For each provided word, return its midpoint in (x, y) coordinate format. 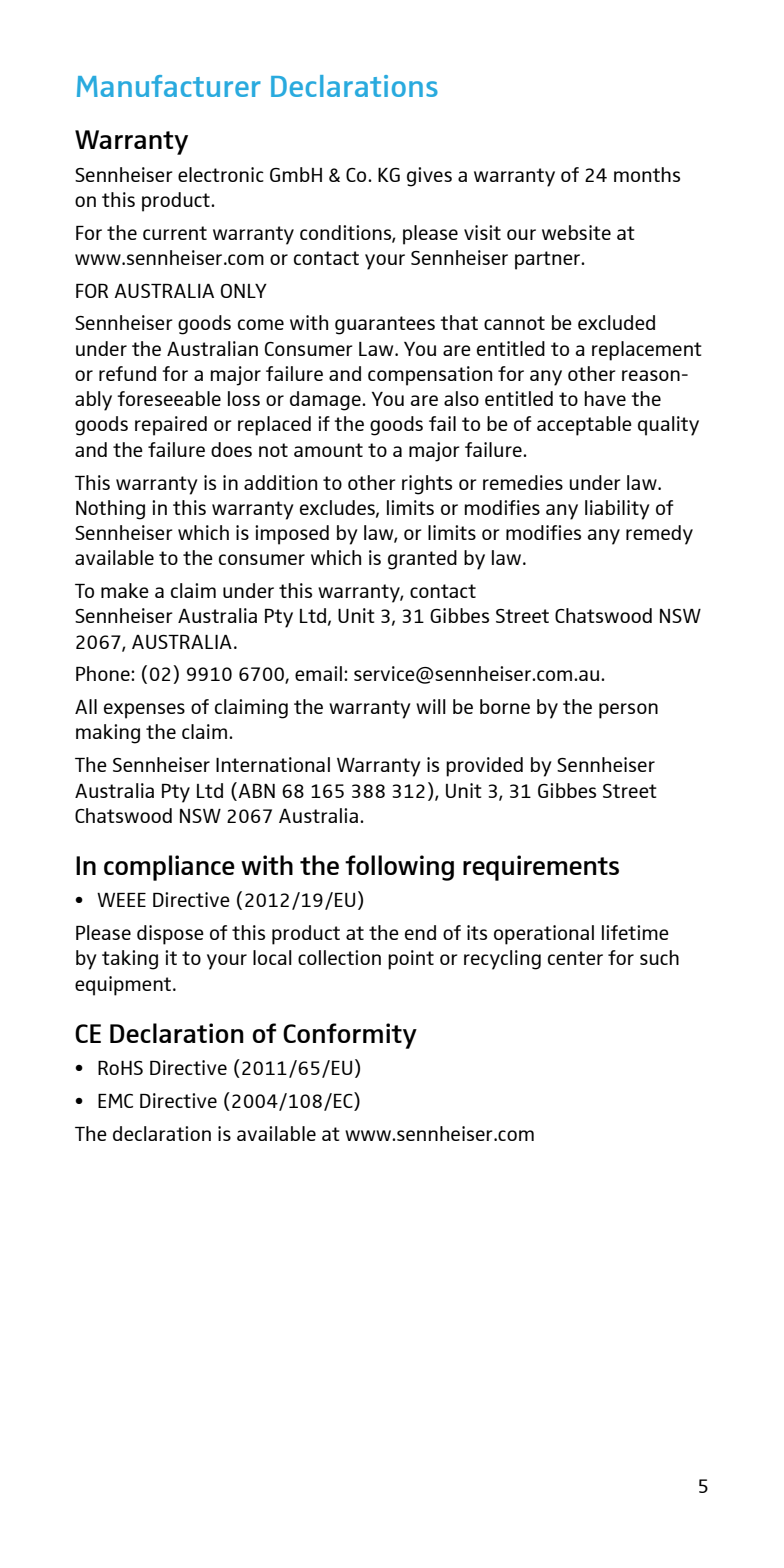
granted (422, 560)
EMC (115, 1101)
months (647, 174)
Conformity (350, 1036)
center (575, 958)
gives (429, 177)
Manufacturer (169, 86)
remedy (659, 535)
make (125, 590)
